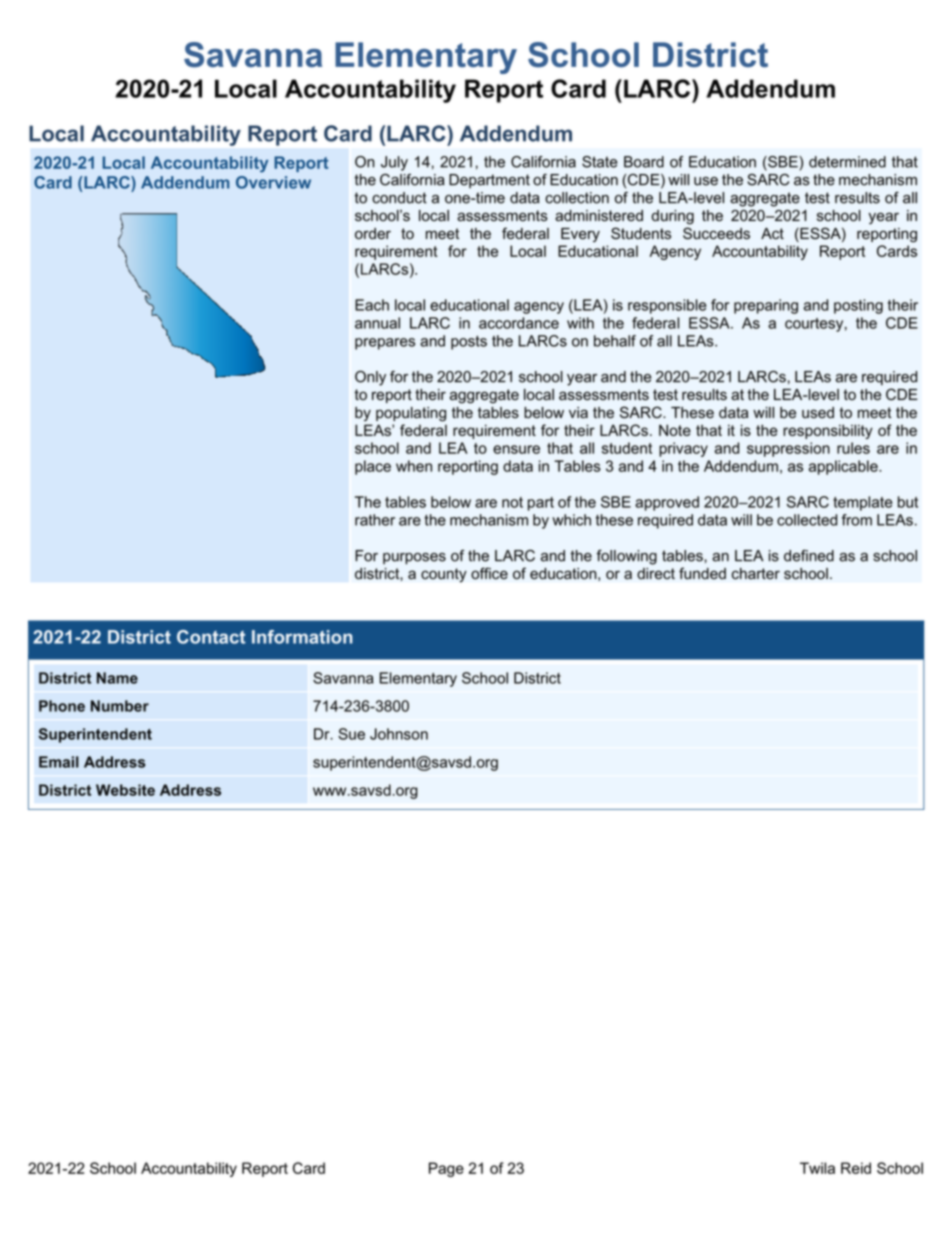 The image size is (952, 1233). I want to click on funded, so click(702, 573).
